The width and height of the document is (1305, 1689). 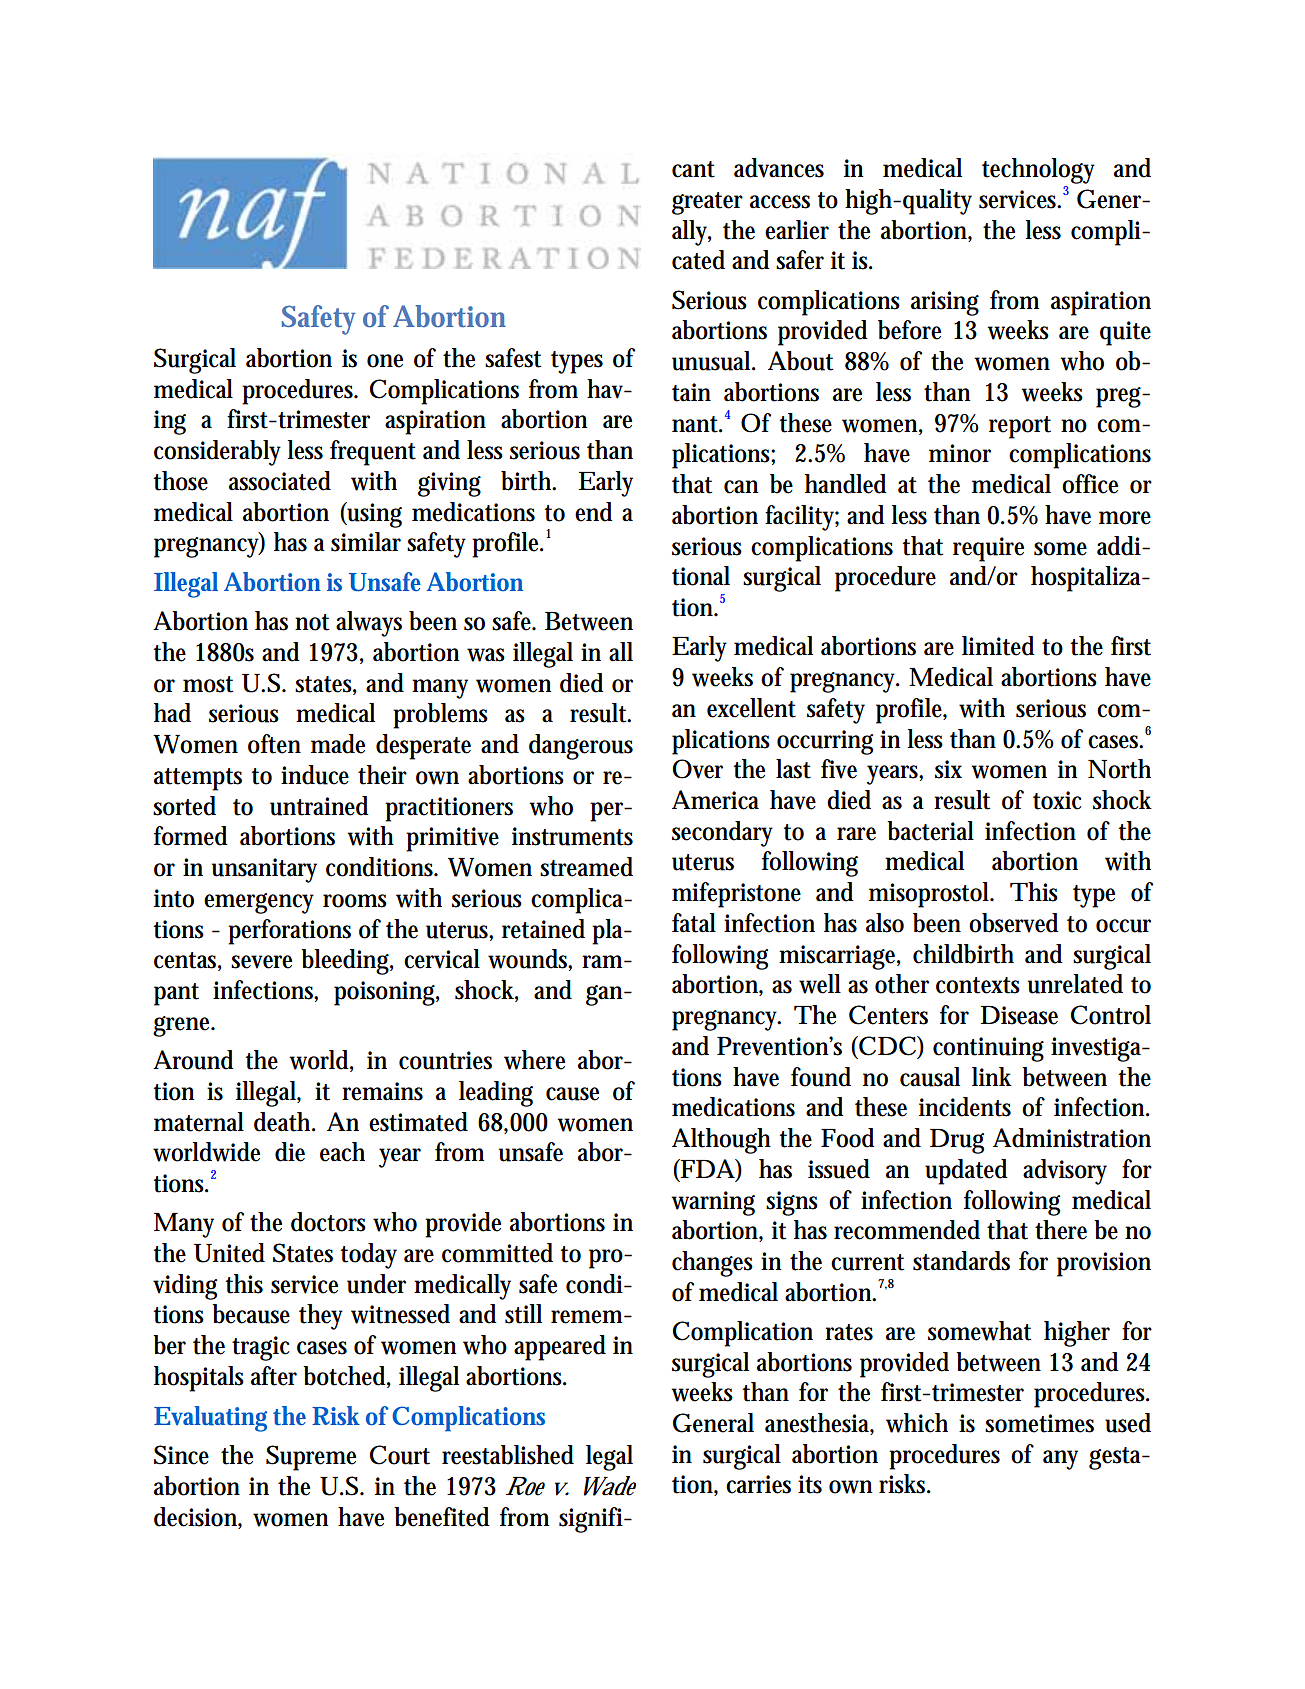 I want to click on greater, so click(x=707, y=203).
